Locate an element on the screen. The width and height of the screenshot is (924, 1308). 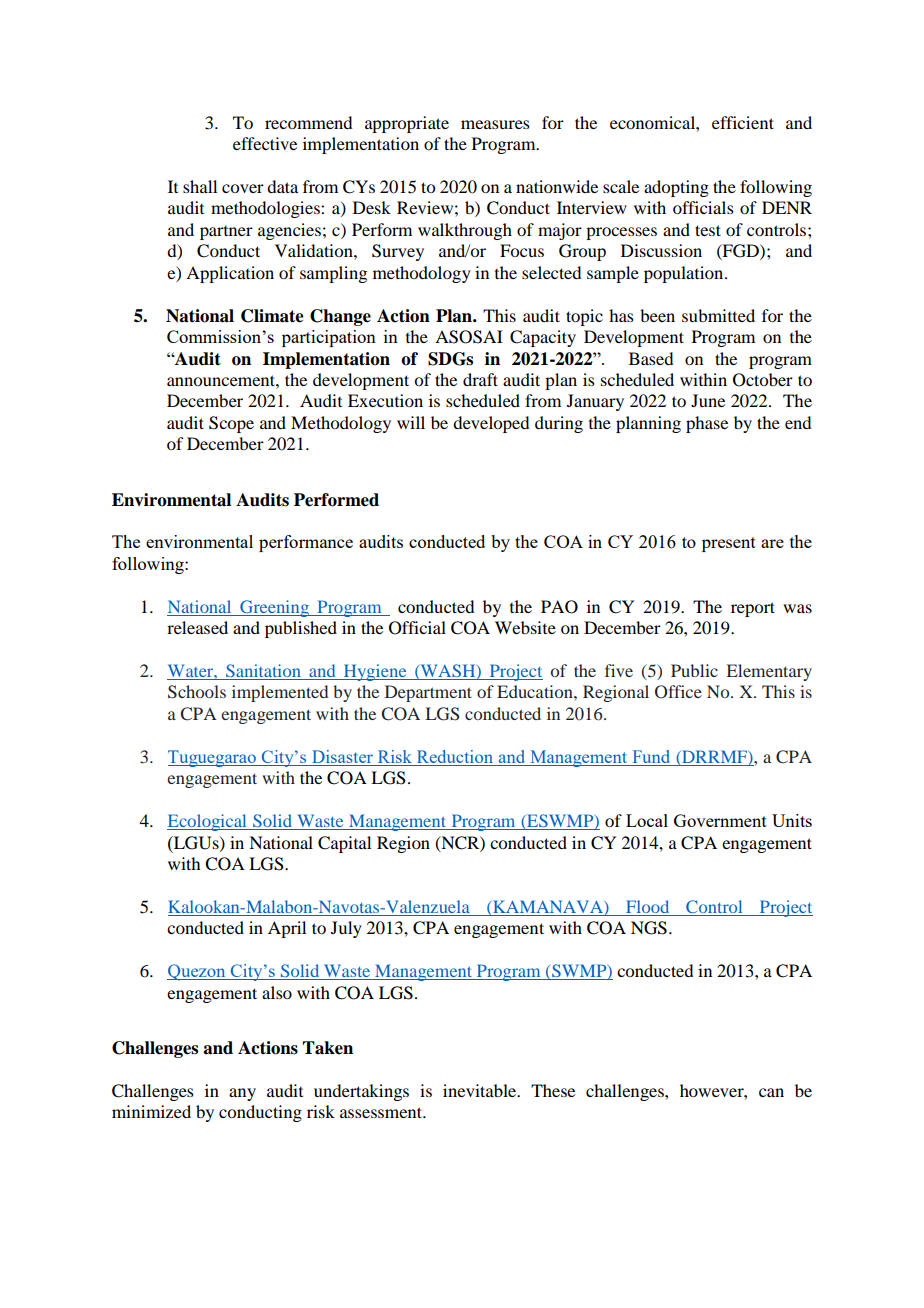
draft is located at coordinates (480, 379).
